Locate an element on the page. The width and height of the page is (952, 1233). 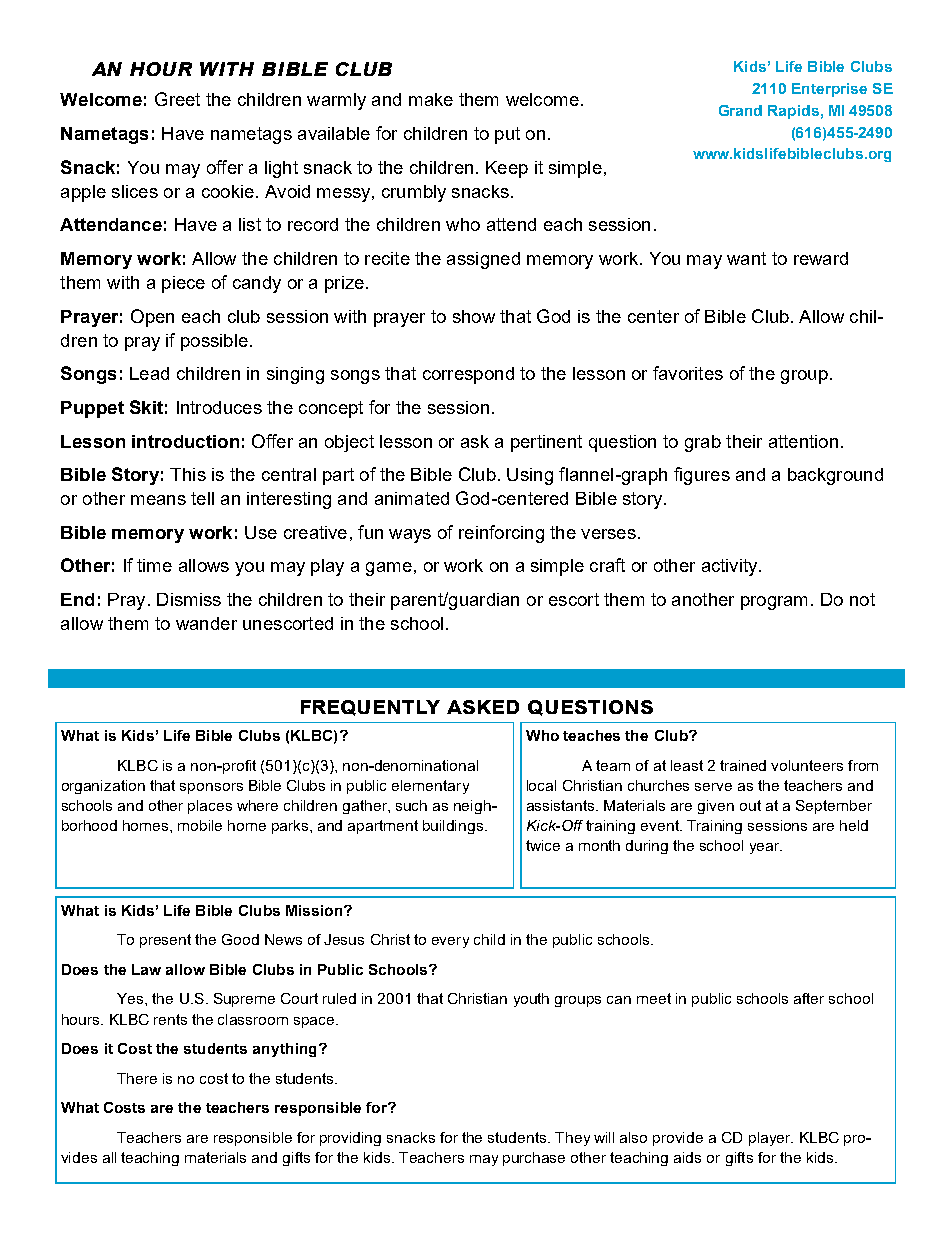
attention is located at coordinates (803, 441).
